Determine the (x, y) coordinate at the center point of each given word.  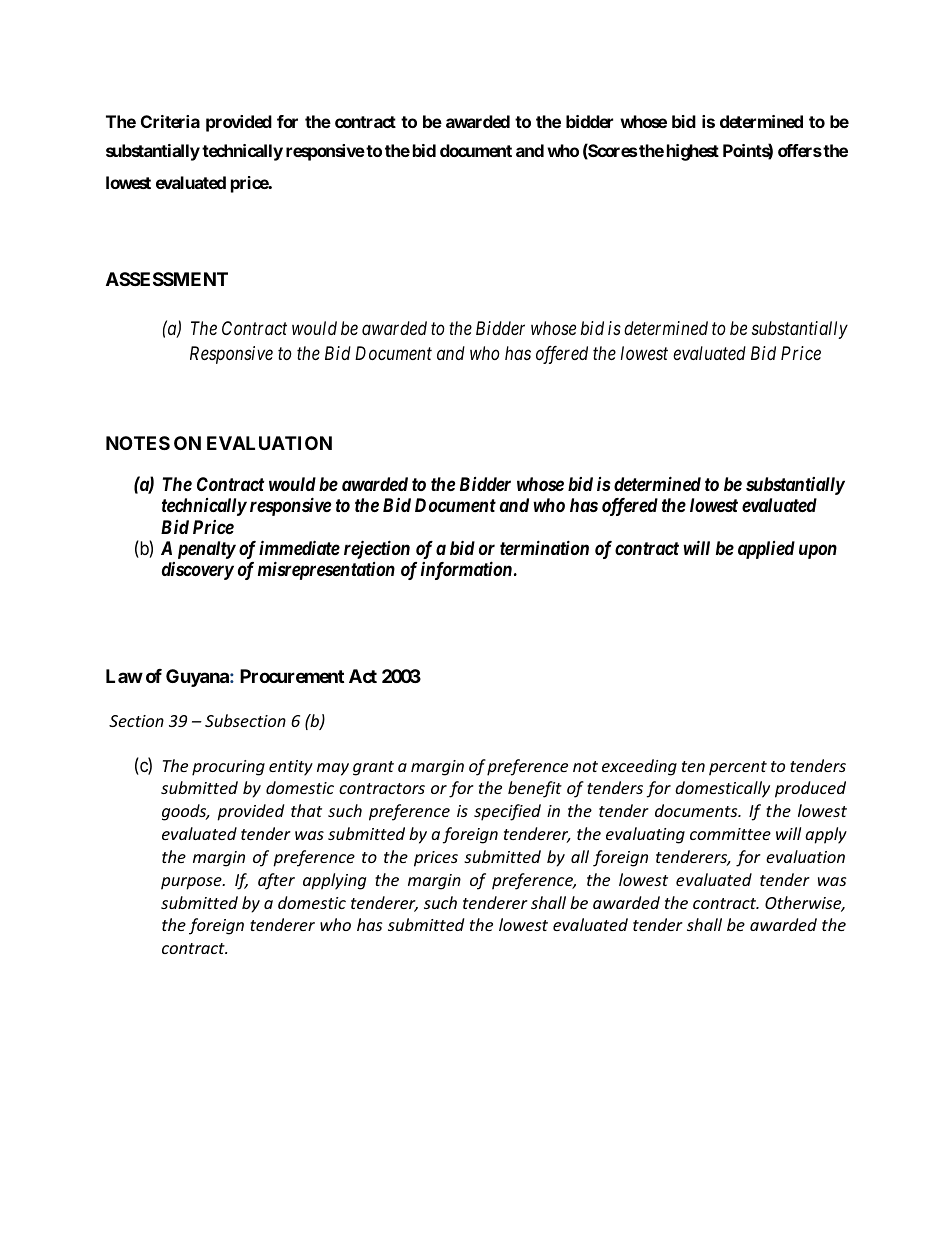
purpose (192, 883)
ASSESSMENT (167, 279)
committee (730, 834)
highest (693, 152)
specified (507, 812)
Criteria (170, 121)
